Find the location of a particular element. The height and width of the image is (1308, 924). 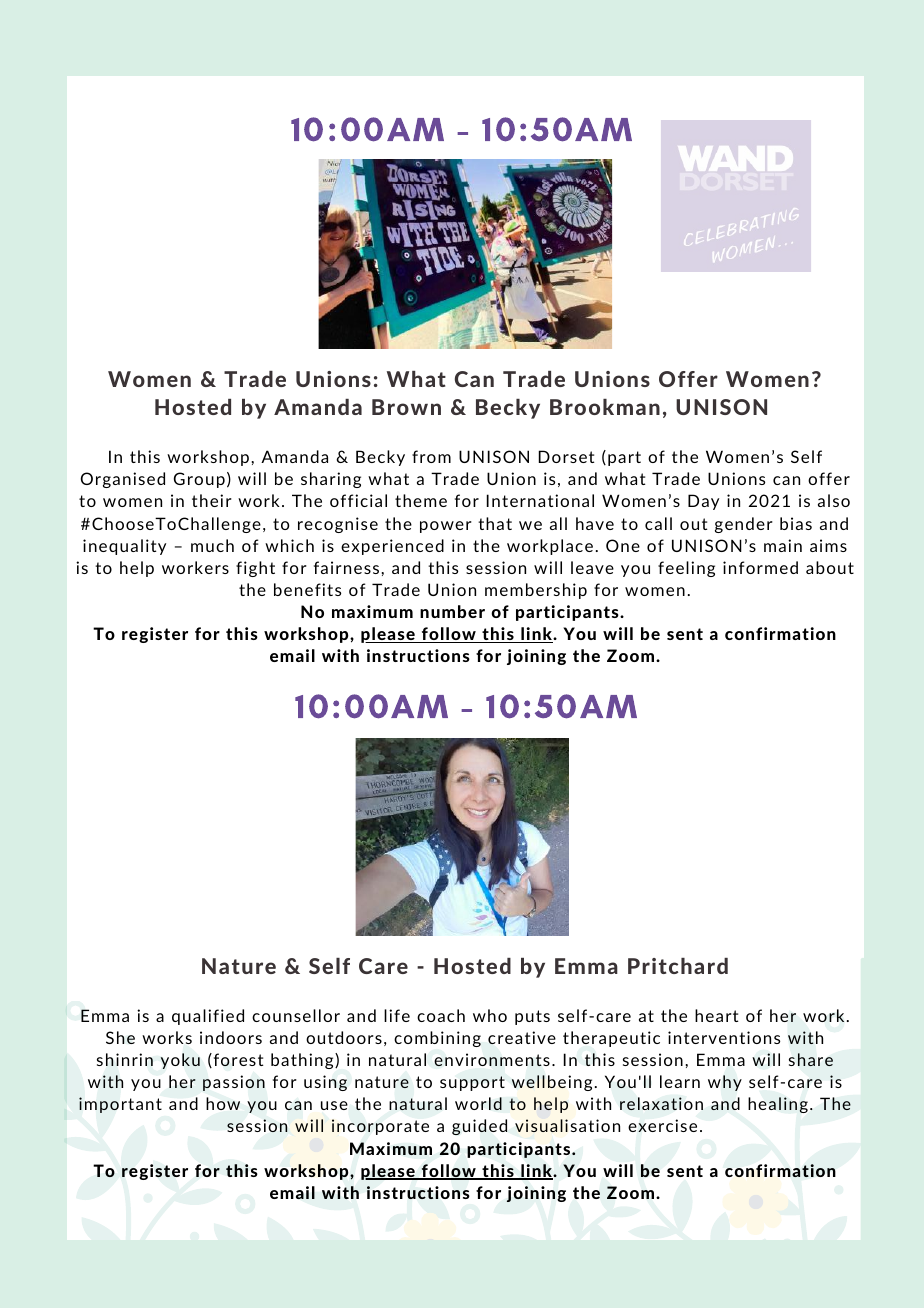

benefits is located at coordinates (307, 589).
